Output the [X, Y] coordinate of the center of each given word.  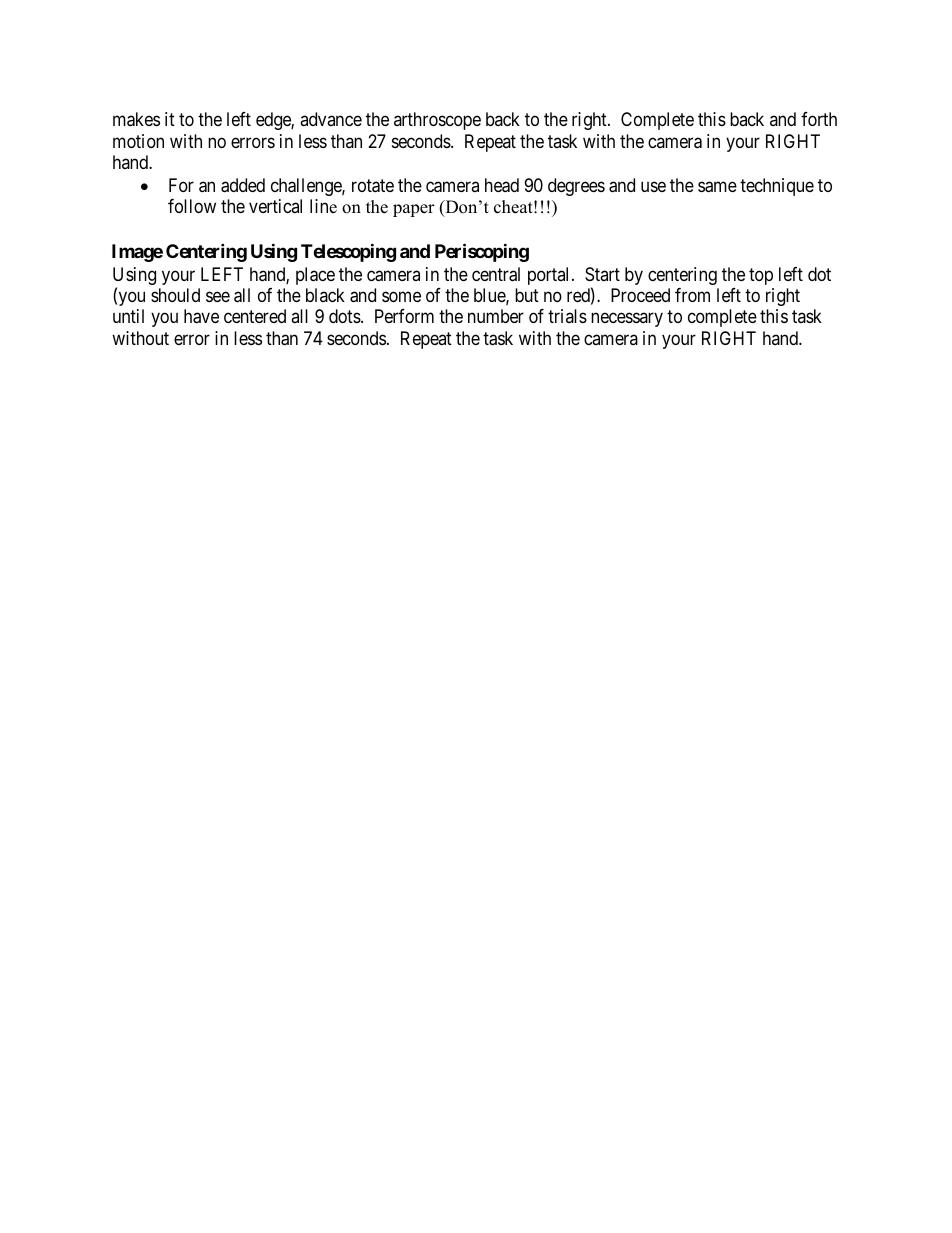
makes [136, 119]
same [717, 187]
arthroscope [437, 121]
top [761, 276]
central [496, 274]
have [201, 316]
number [496, 316]
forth [819, 119]
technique [777, 187]
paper [414, 210]
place [315, 276]
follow [192, 206]
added [243, 185]
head [502, 185]
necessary [627, 320]
